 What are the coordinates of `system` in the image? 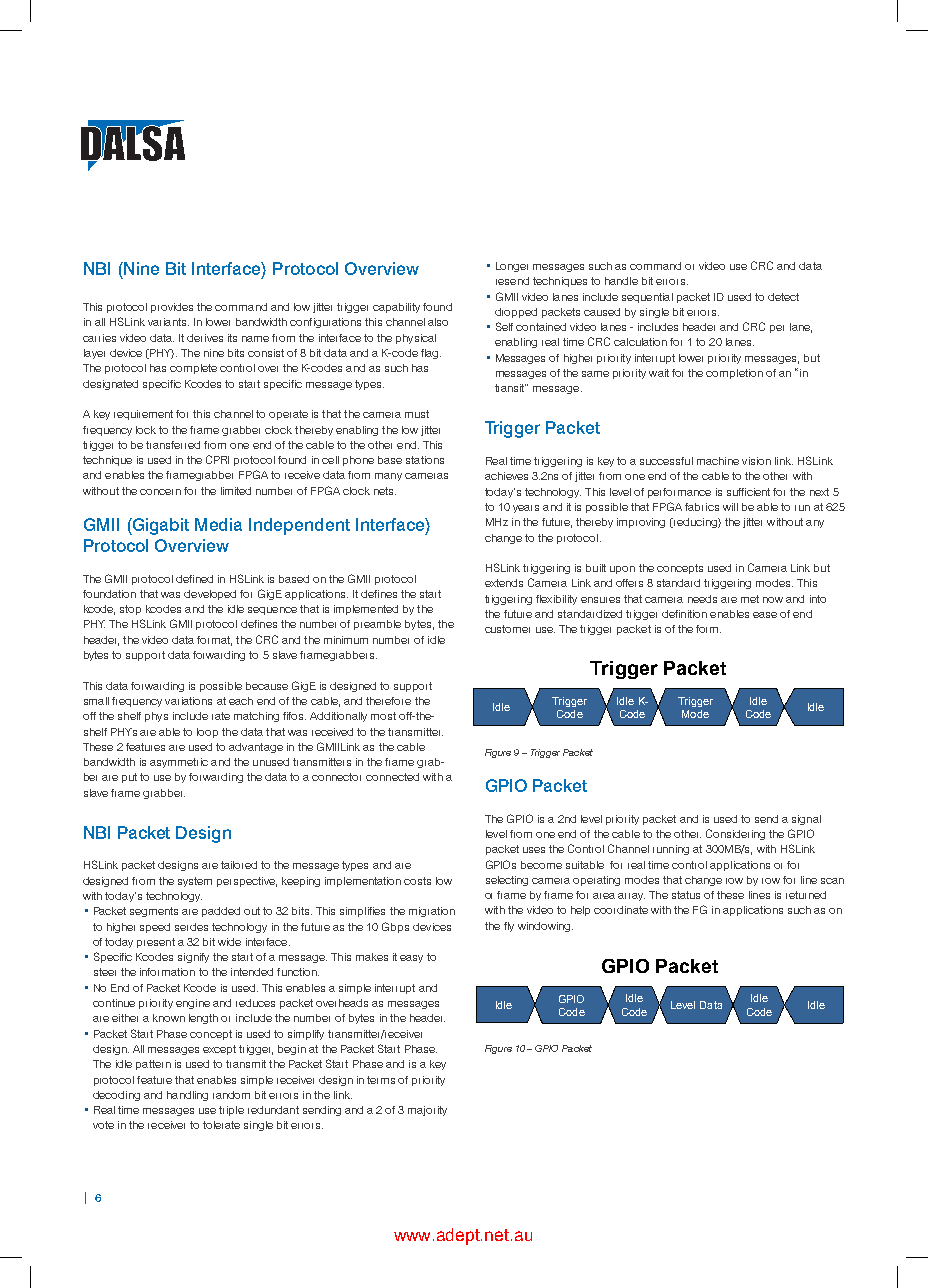 It's located at (195, 882).
